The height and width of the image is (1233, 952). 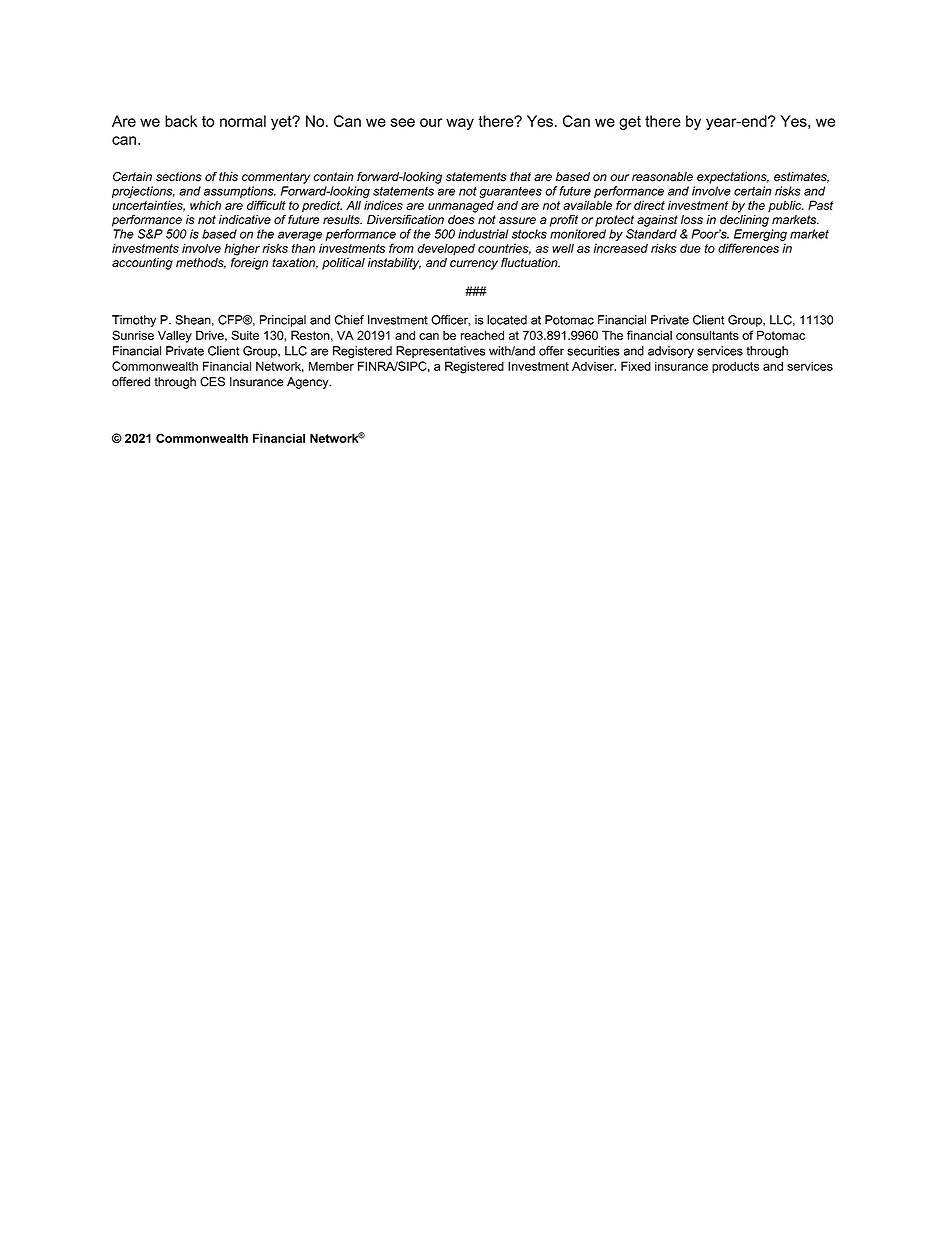 What do you see at coordinates (748, 248) in the image?
I see `differences` at bounding box center [748, 248].
